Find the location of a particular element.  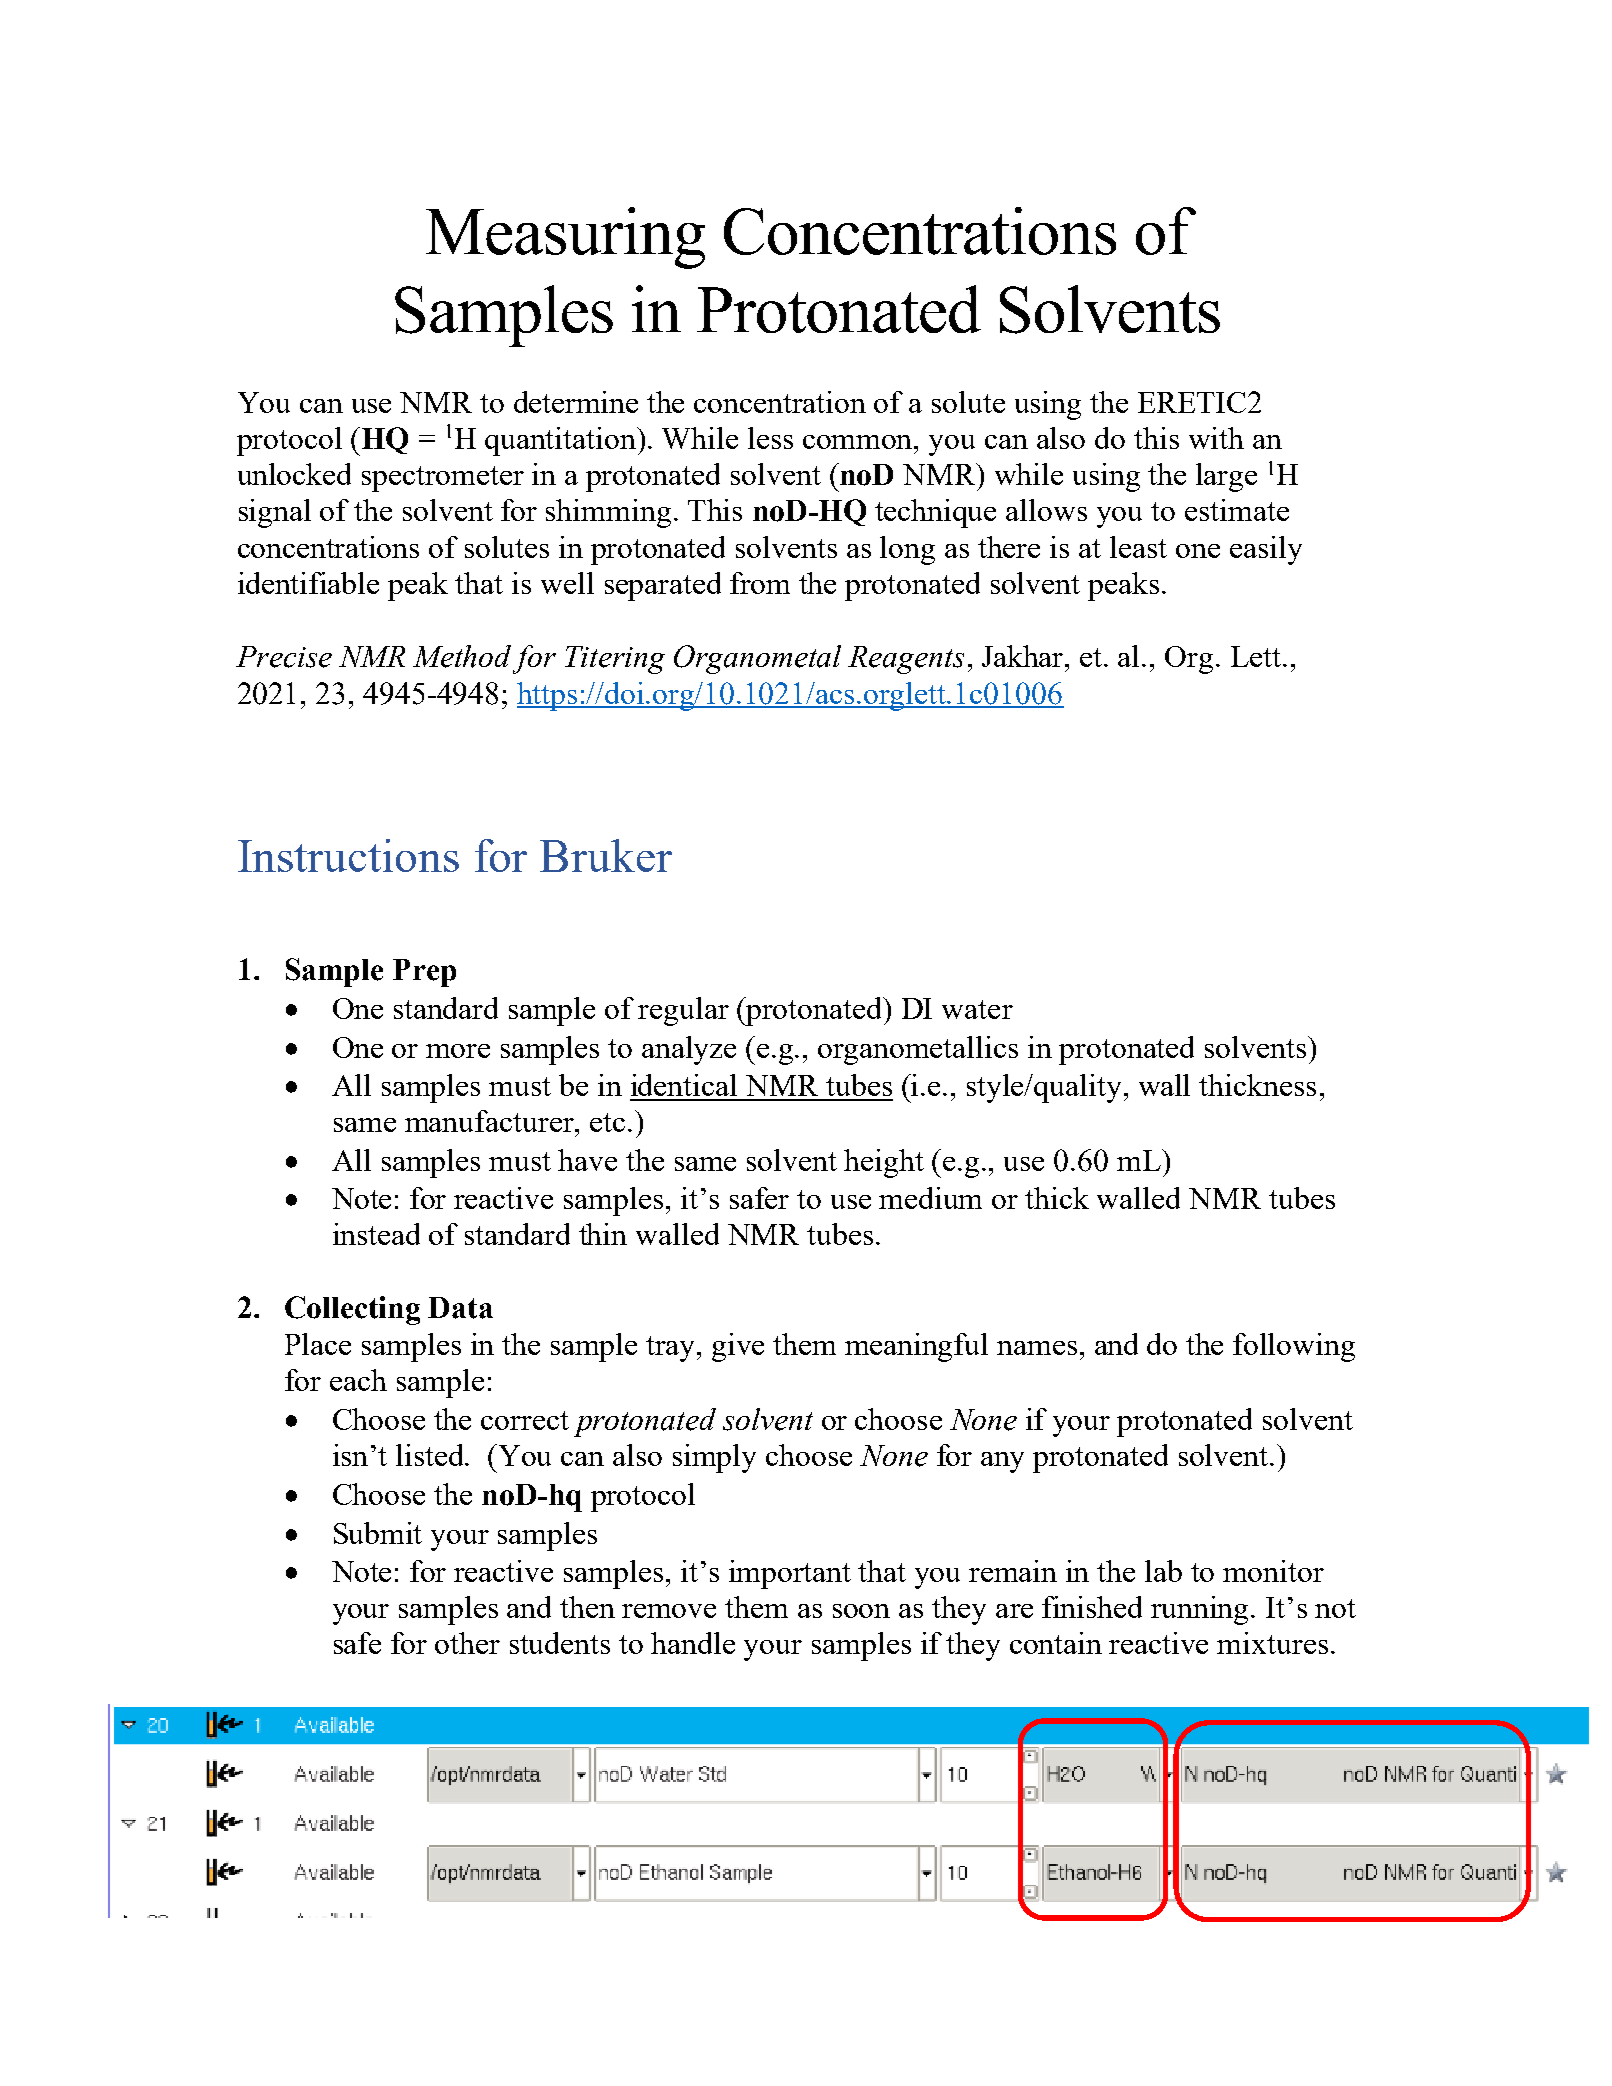

from is located at coordinates (760, 583).
